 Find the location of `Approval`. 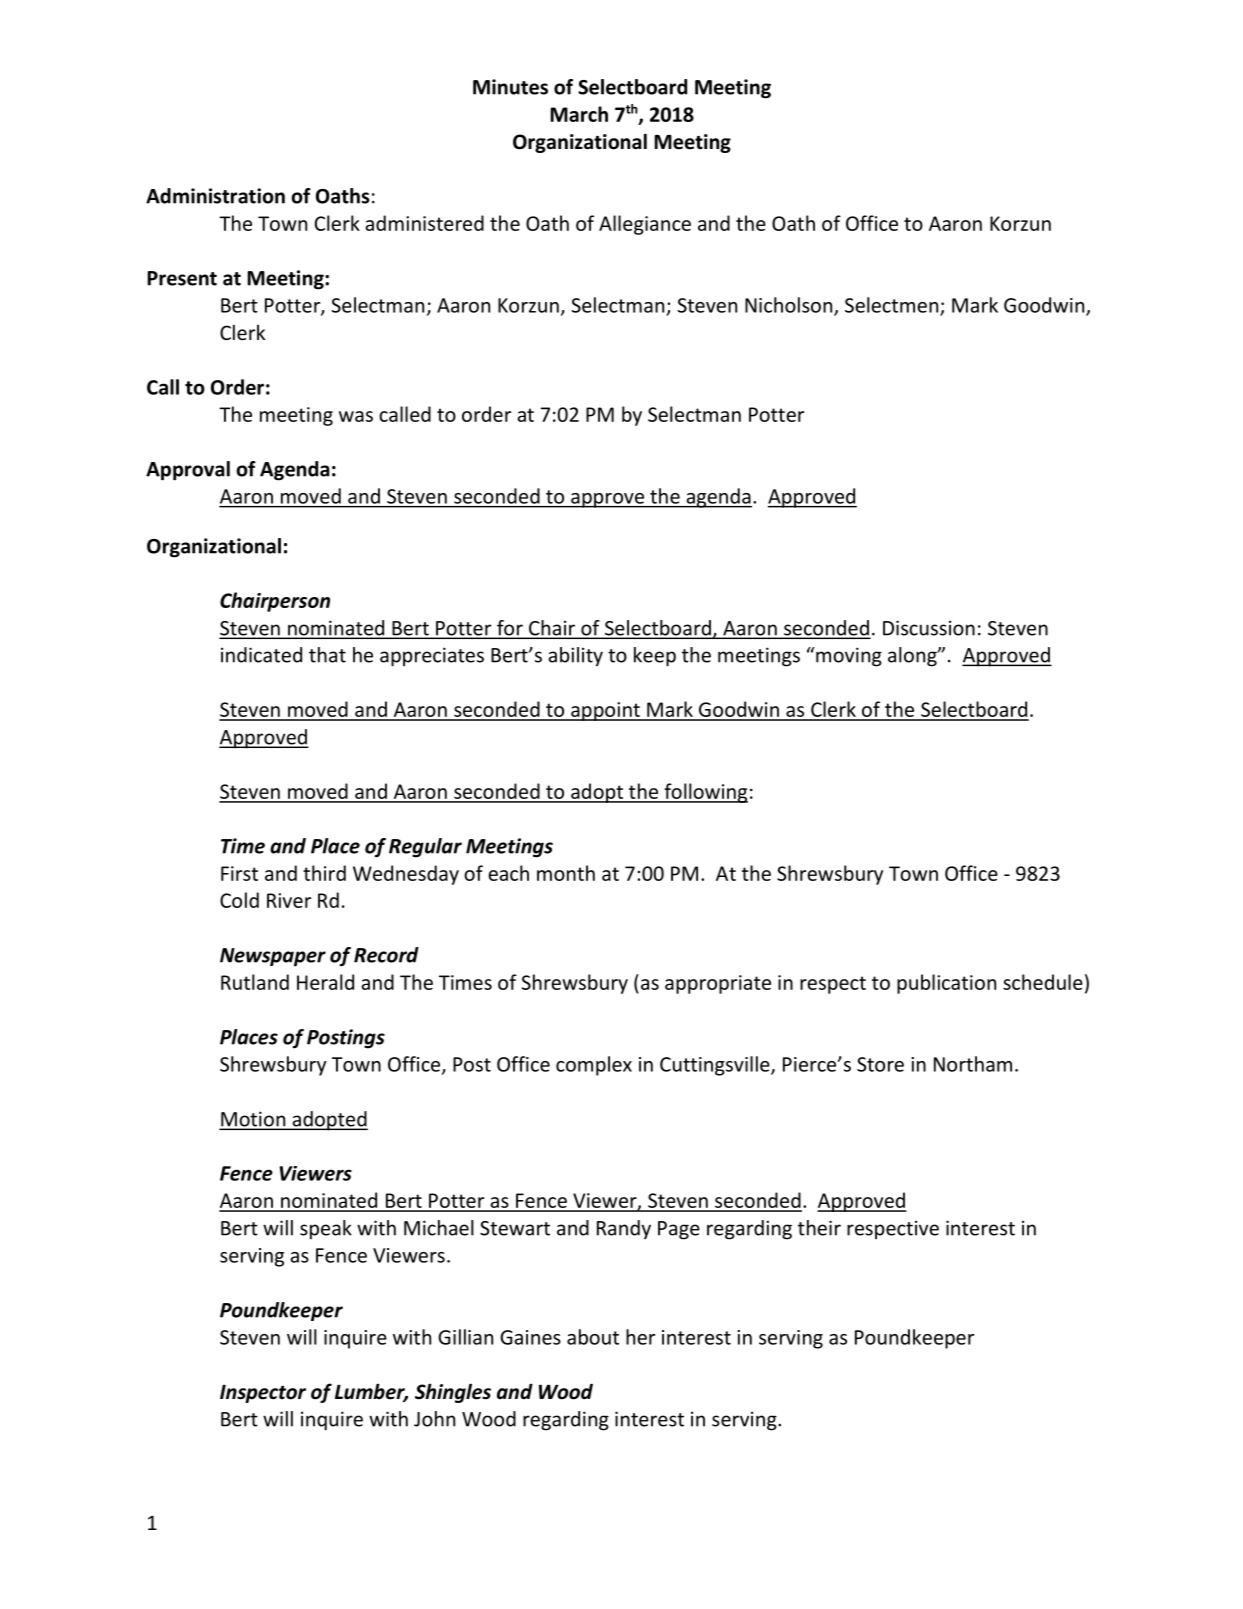

Approval is located at coordinates (188, 471).
